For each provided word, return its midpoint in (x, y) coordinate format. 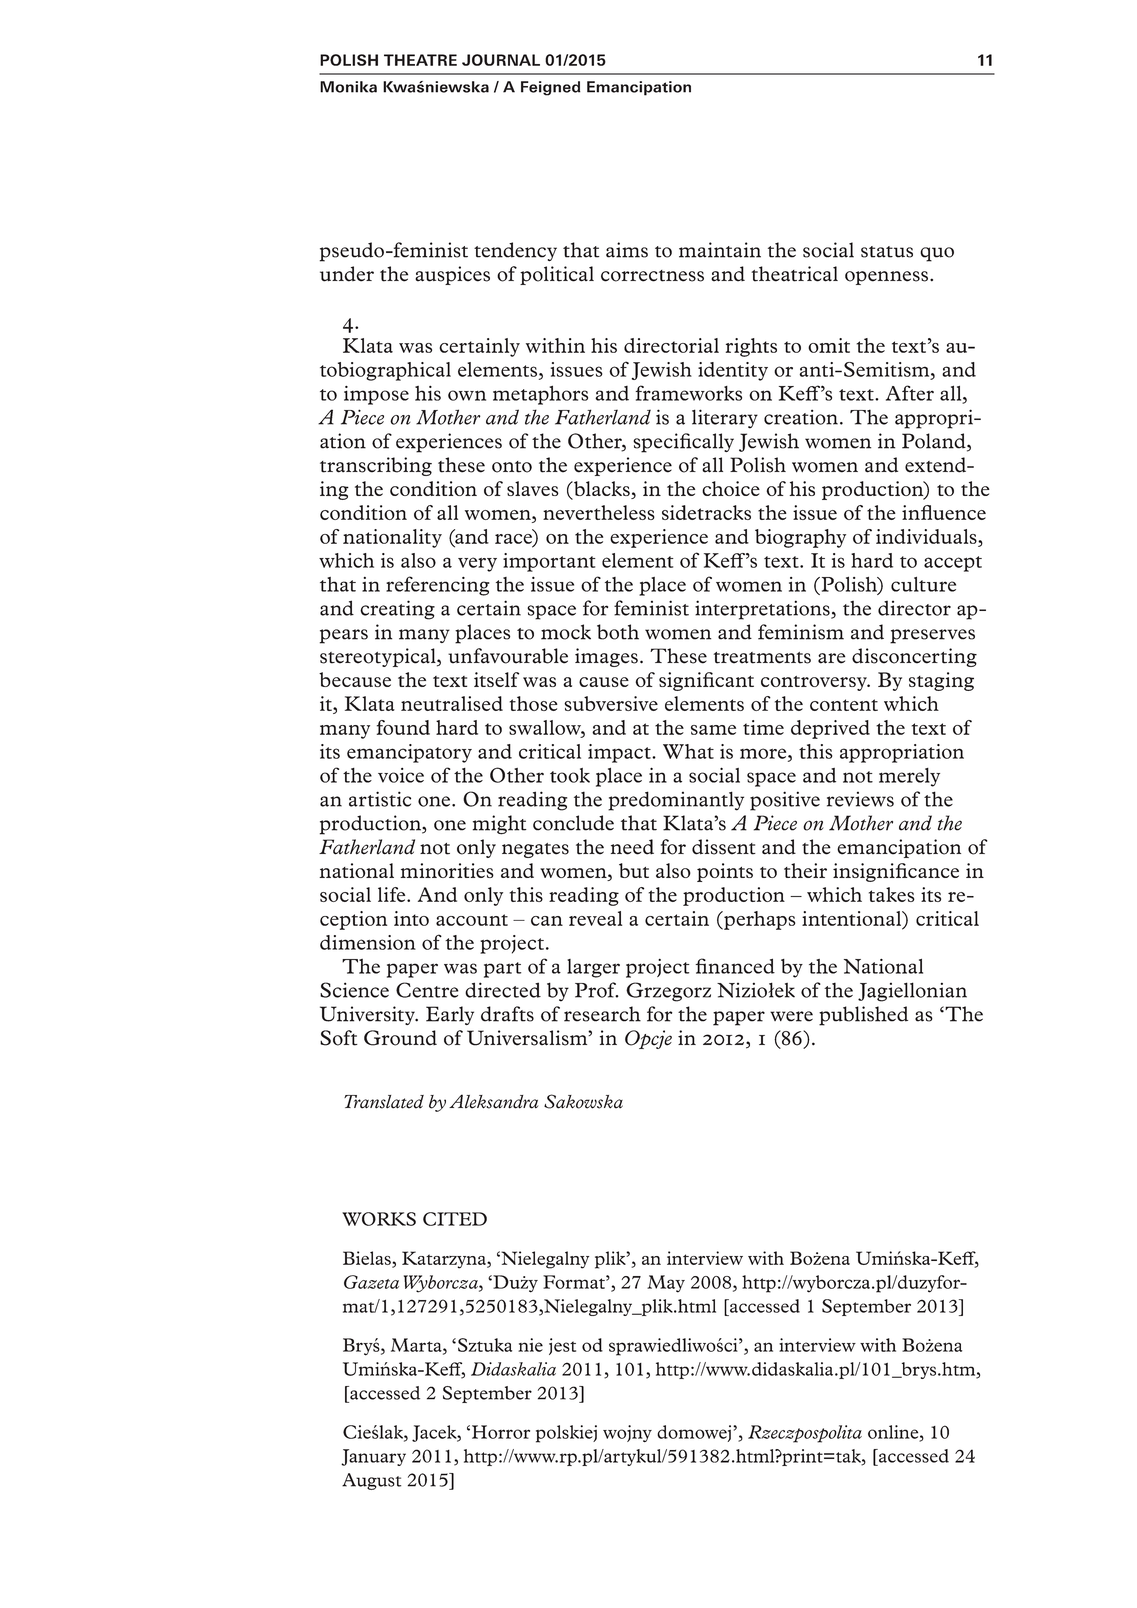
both (618, 632)
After (910, 393)
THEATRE (420, 60)
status (887, 252)
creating (397, 610)
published (863, 1016)
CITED (455, 1219)
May (666, 1284)
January (373, 1457)
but (634, 870)
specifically (683, 443)
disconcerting (914, 657)
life (393, 894)
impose (376, 395)
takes (892, 894)
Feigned (550, 88)
